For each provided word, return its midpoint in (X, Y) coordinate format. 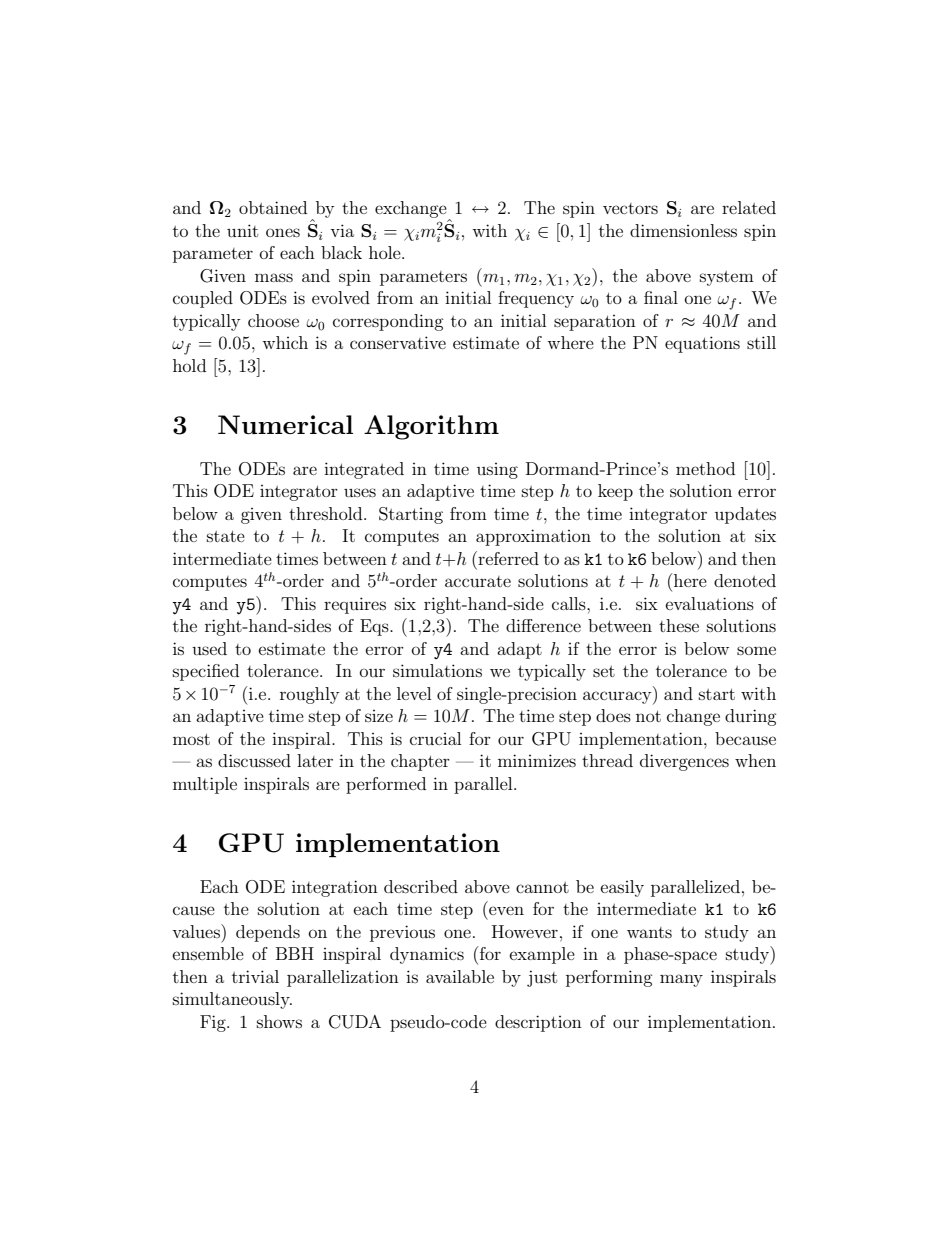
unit (242, 230)
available (460, 976)
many (681, 980)
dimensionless (683, 230)
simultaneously (232, 1000)
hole (386, 252)
